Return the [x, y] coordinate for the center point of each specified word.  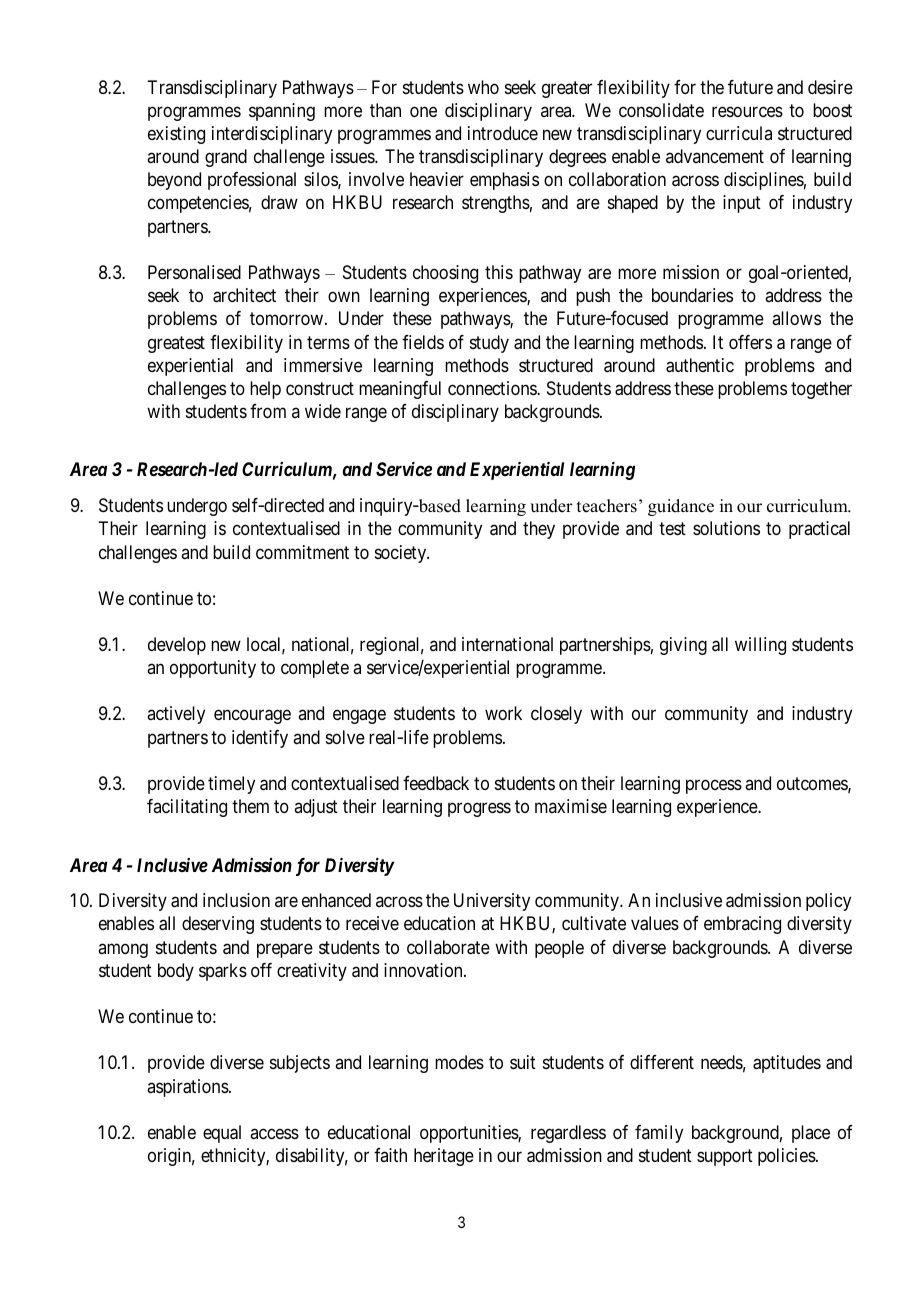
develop [177, 646]
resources [747, 111]
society [402, 554]
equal [222, 1134]
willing [760, 646]
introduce [503, 133]
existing [176, 135]
